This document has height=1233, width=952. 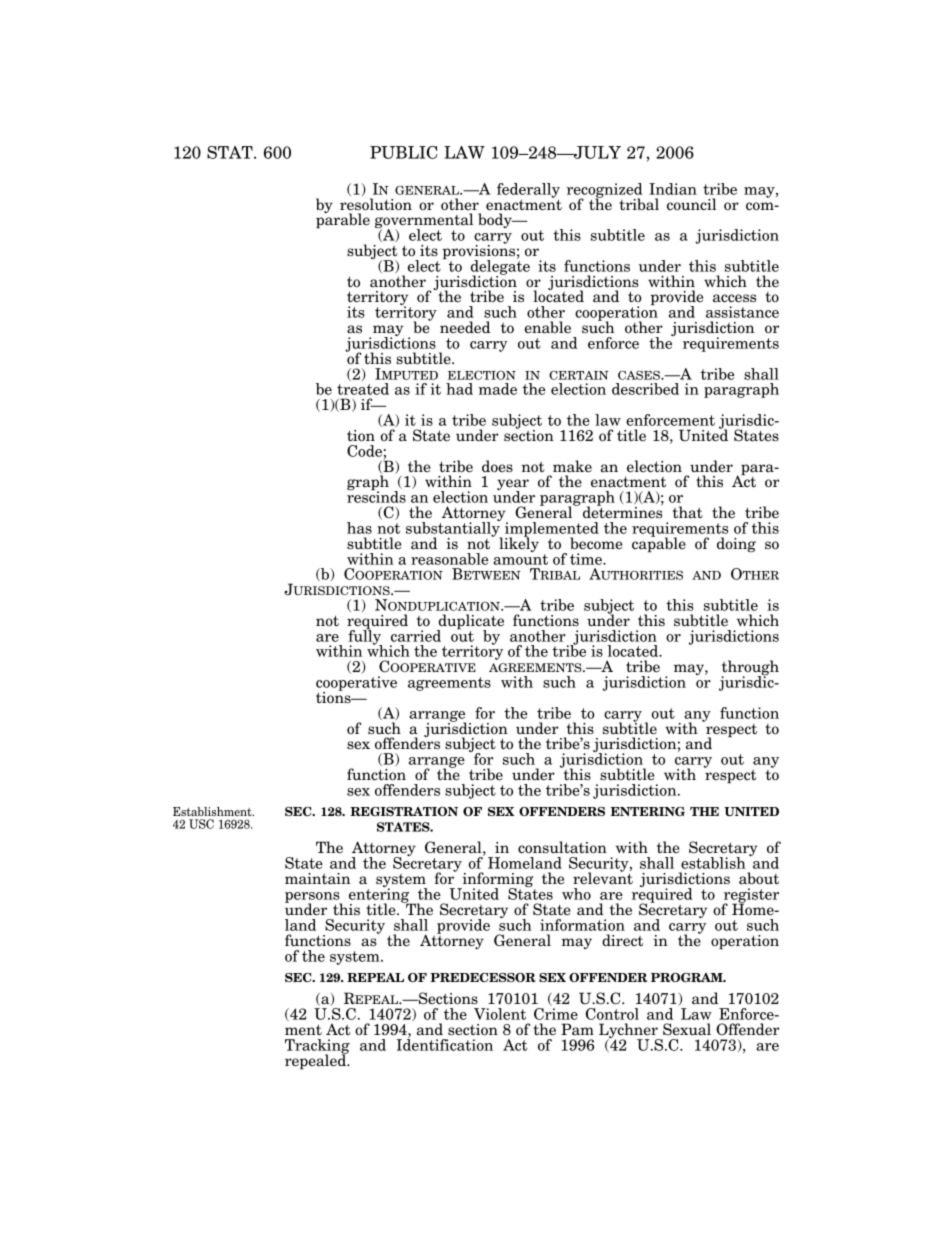 What do you see at coordinates (317, 1047) in the document?
I see `Tracking` at bounding box center [317, 1047].
